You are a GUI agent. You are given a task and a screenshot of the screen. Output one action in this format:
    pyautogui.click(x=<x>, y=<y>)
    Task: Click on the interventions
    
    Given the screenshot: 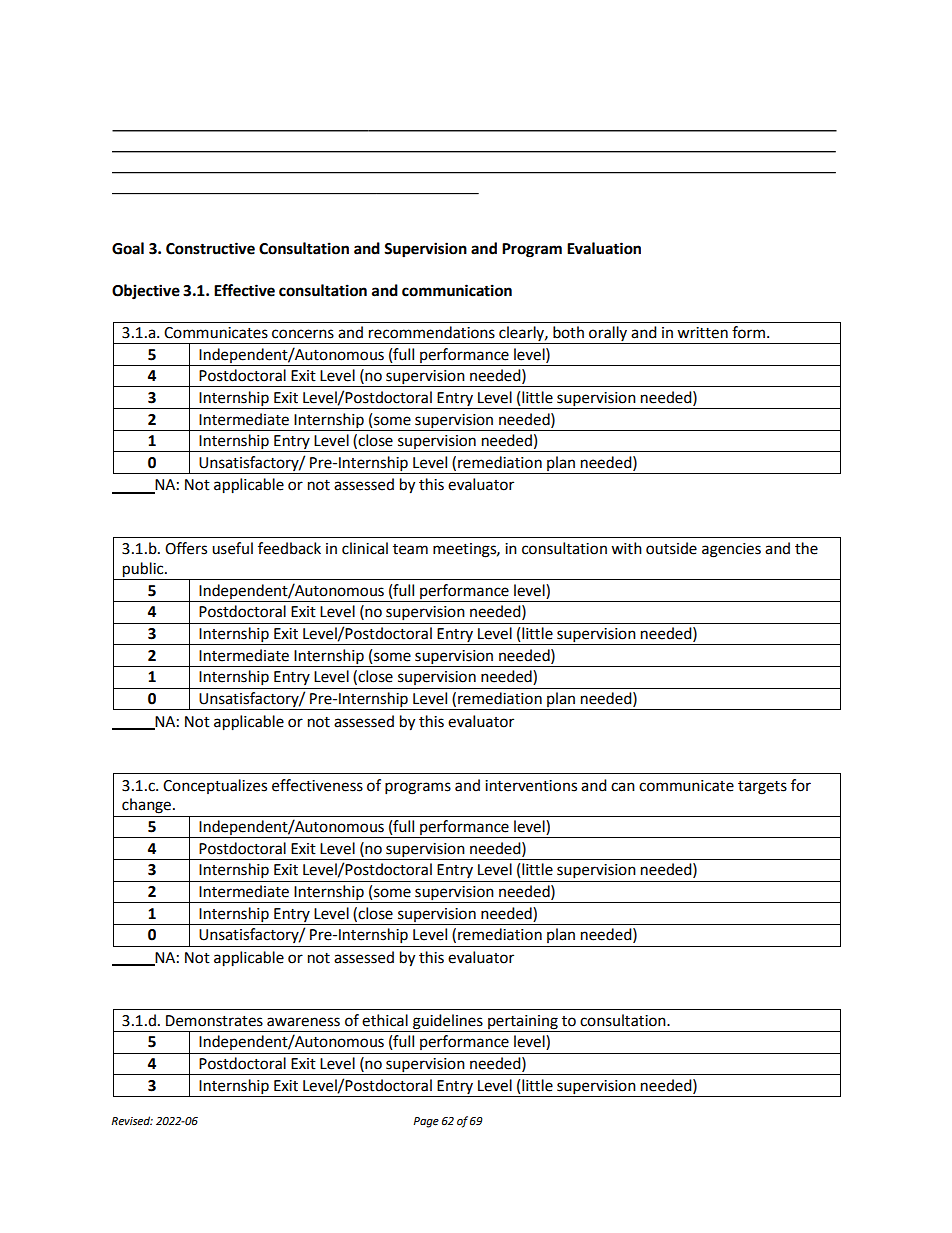 What is the action you would take?
    pyautogui.click(x=531, y=786)
